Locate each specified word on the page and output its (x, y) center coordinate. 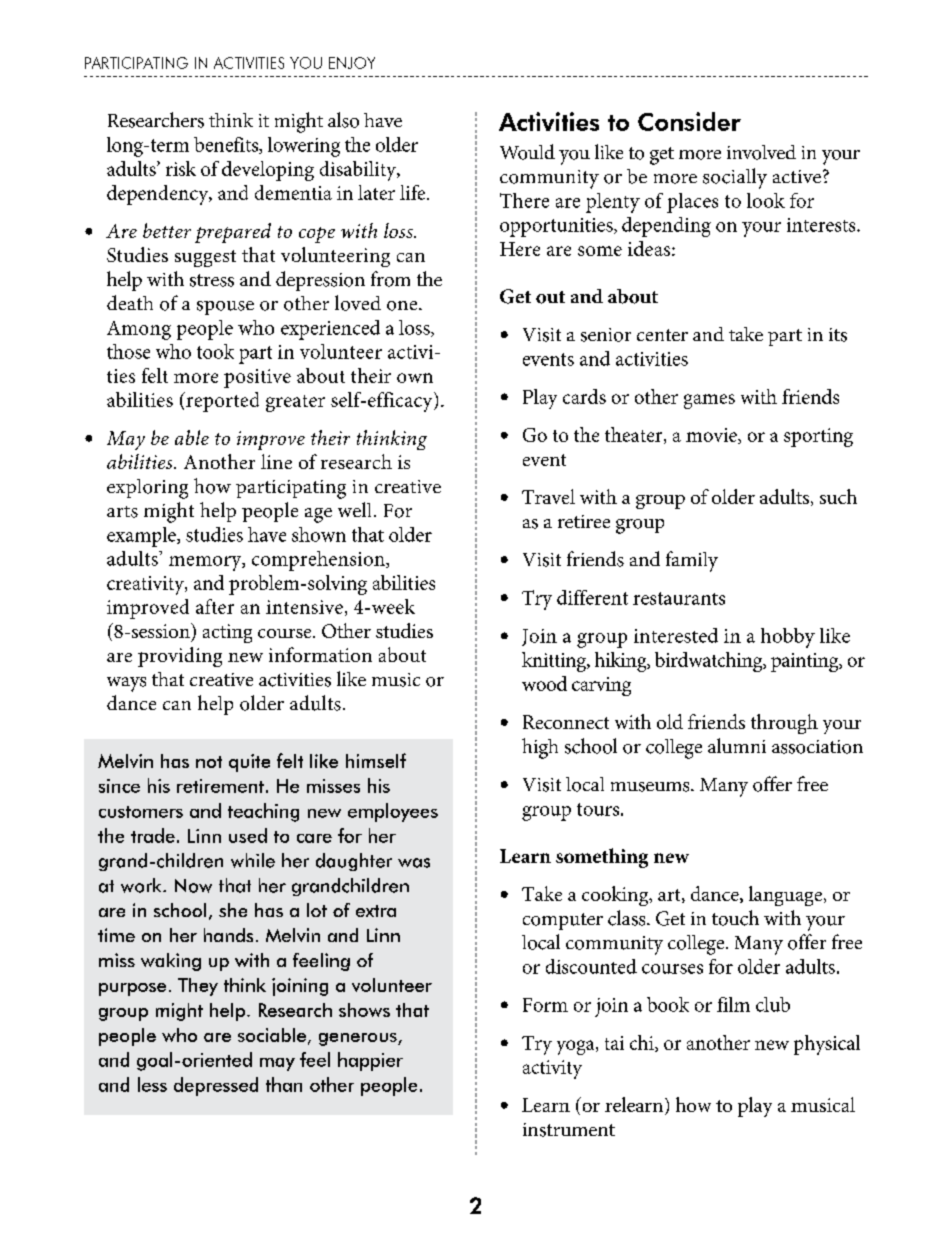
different (592, 597)
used (248, 835)
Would (527, 152)
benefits (227, 145)
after (215, 606)
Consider (689, 121)
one (403, 306)
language (787, 896)
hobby (788, 638)
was (414, 863)
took (215, 351)
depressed (216, 1086)
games (709, 401)
